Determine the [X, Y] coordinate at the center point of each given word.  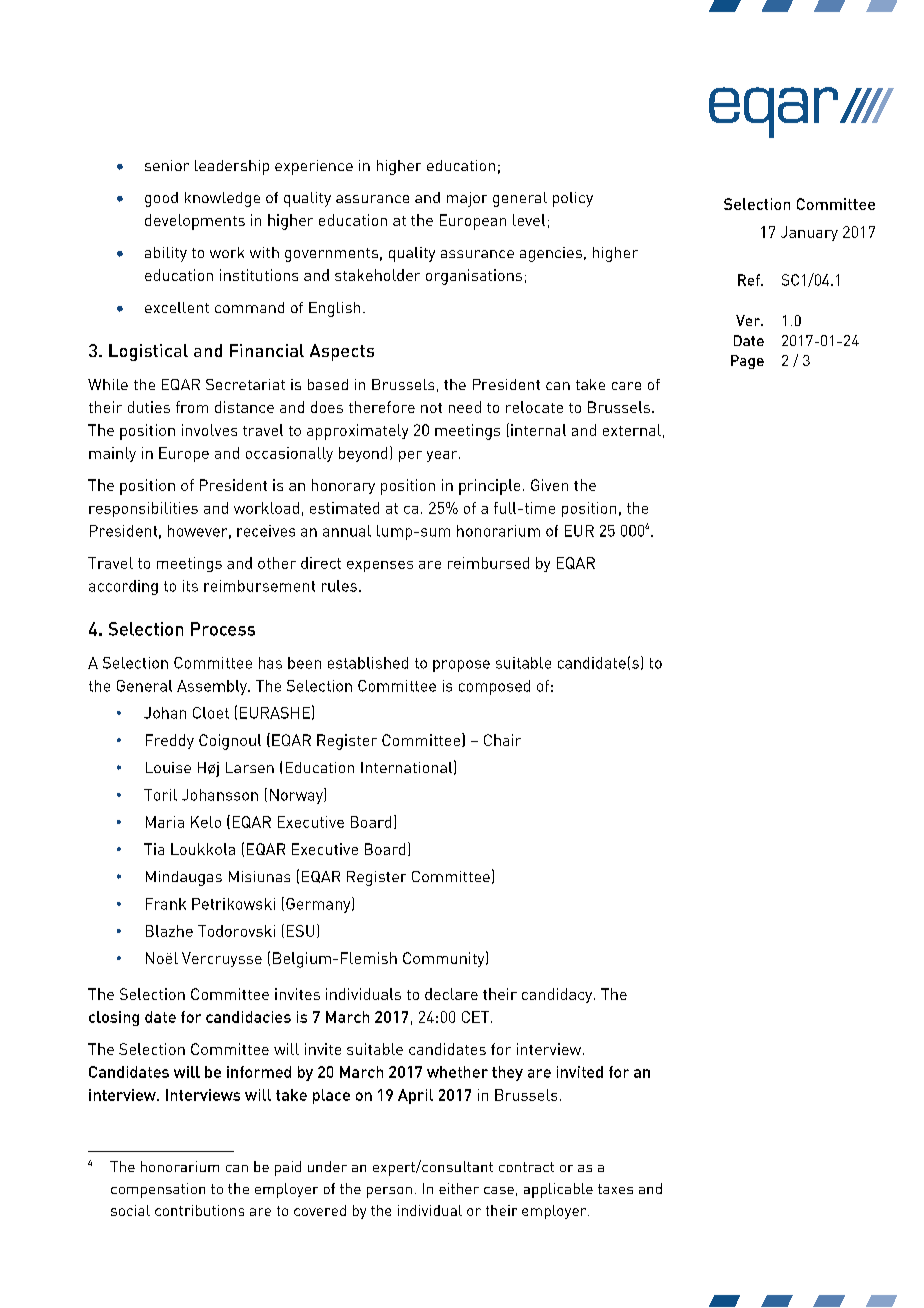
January [809, 233]
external [632, 430]
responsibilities [143, 509]
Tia [154, 849]
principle [489, 487]
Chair [502, 740]
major [467, 199]
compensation [158, 1190]
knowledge [222, 199]
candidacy [558, 995]
